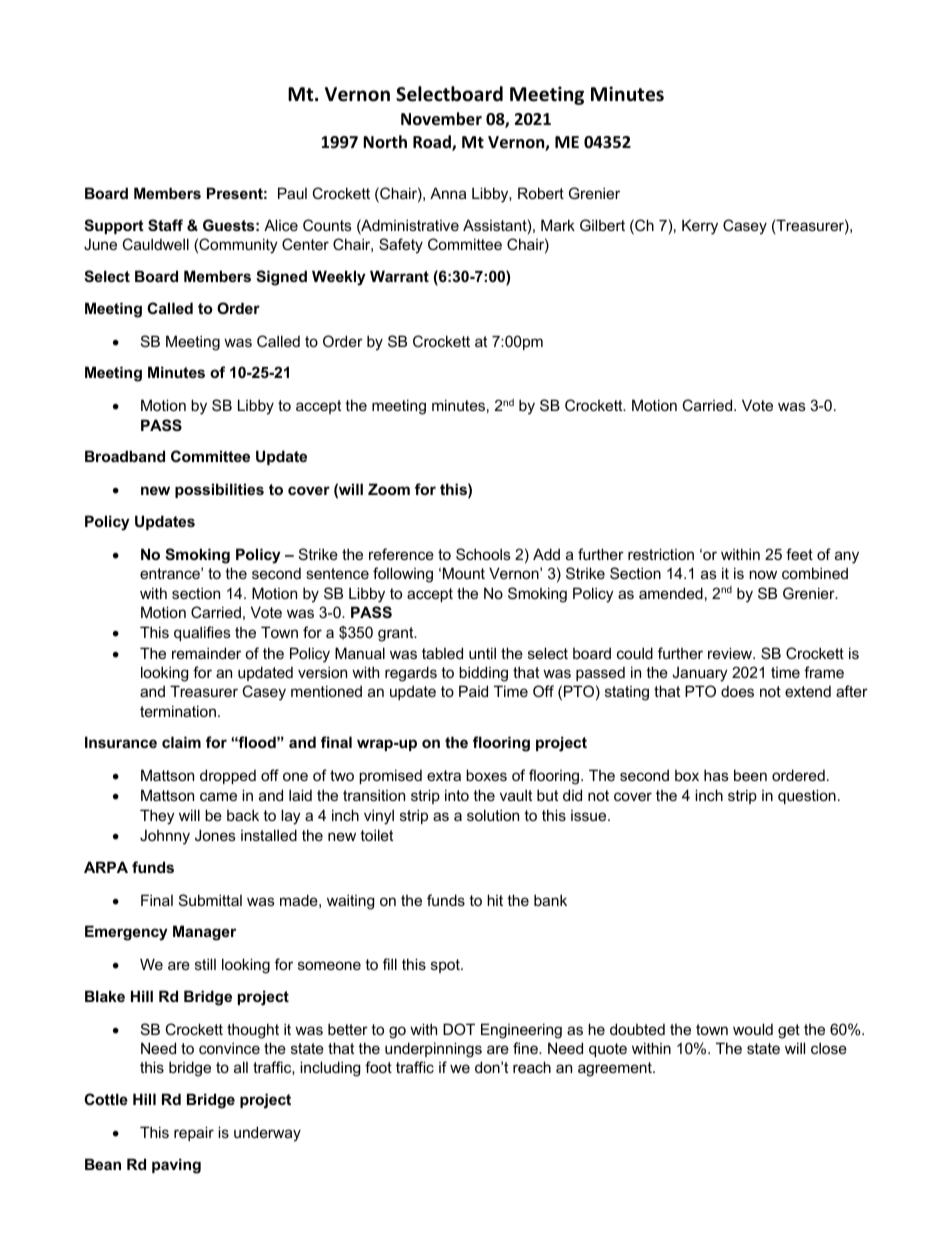 The image size is (952, 1233). I want to click on close, so click(829, 1048).
